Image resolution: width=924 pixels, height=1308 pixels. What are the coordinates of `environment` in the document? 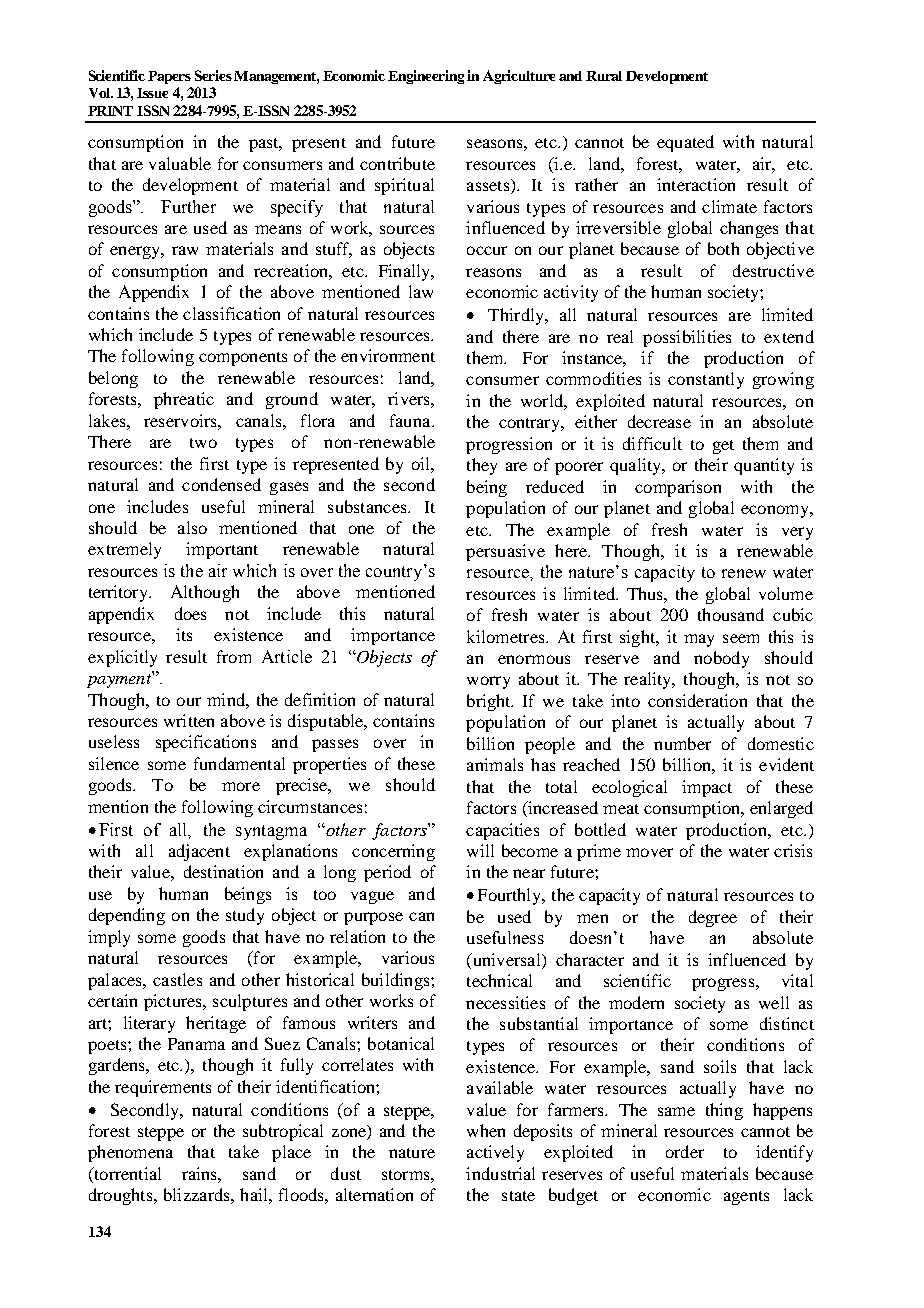 It's located at (388, 355).
